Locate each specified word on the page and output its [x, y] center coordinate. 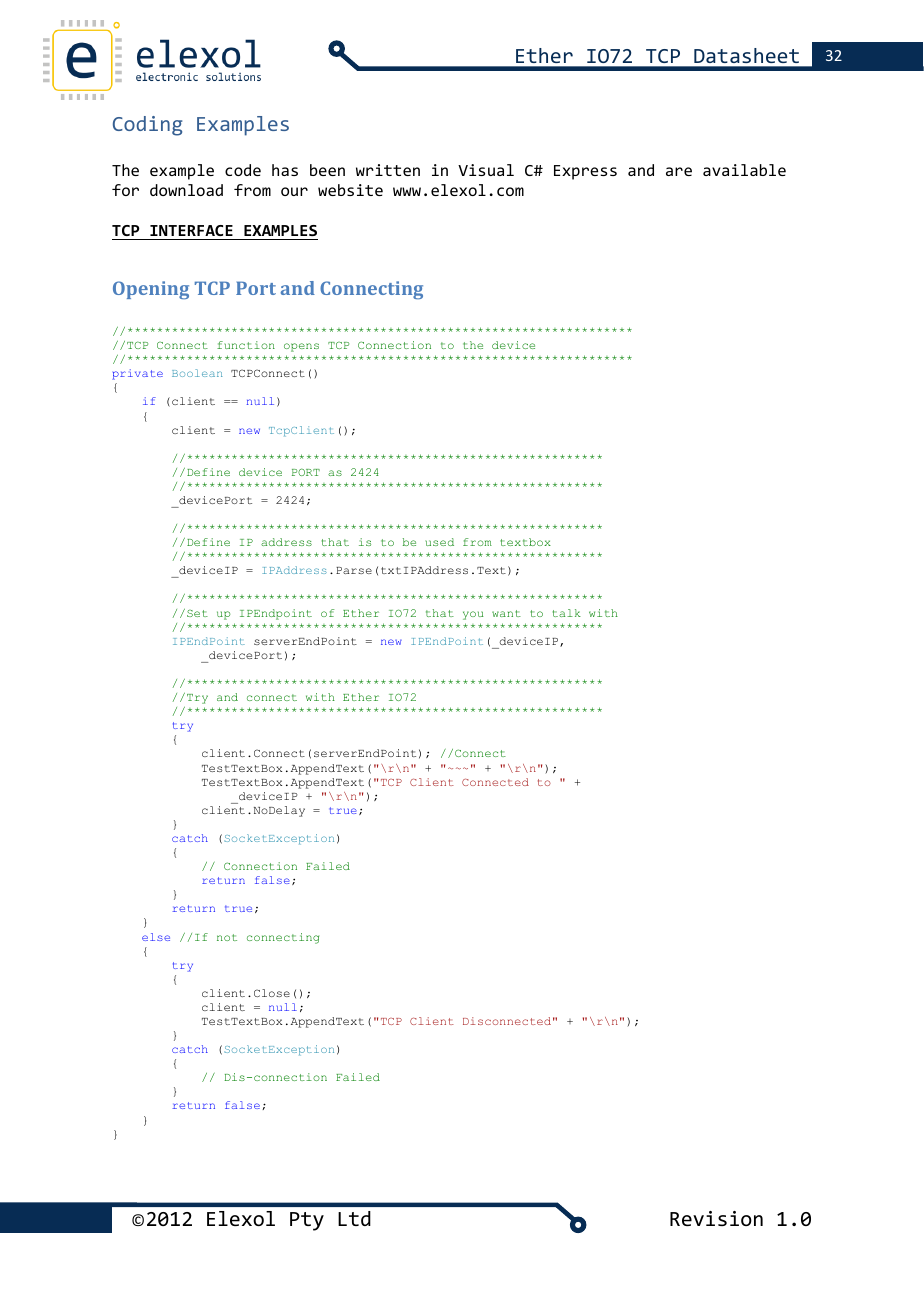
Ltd [354, 1218]
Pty [307, 1221]
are [679, 171]
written [388, 170]
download [186, 190]
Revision [716, 1218]
